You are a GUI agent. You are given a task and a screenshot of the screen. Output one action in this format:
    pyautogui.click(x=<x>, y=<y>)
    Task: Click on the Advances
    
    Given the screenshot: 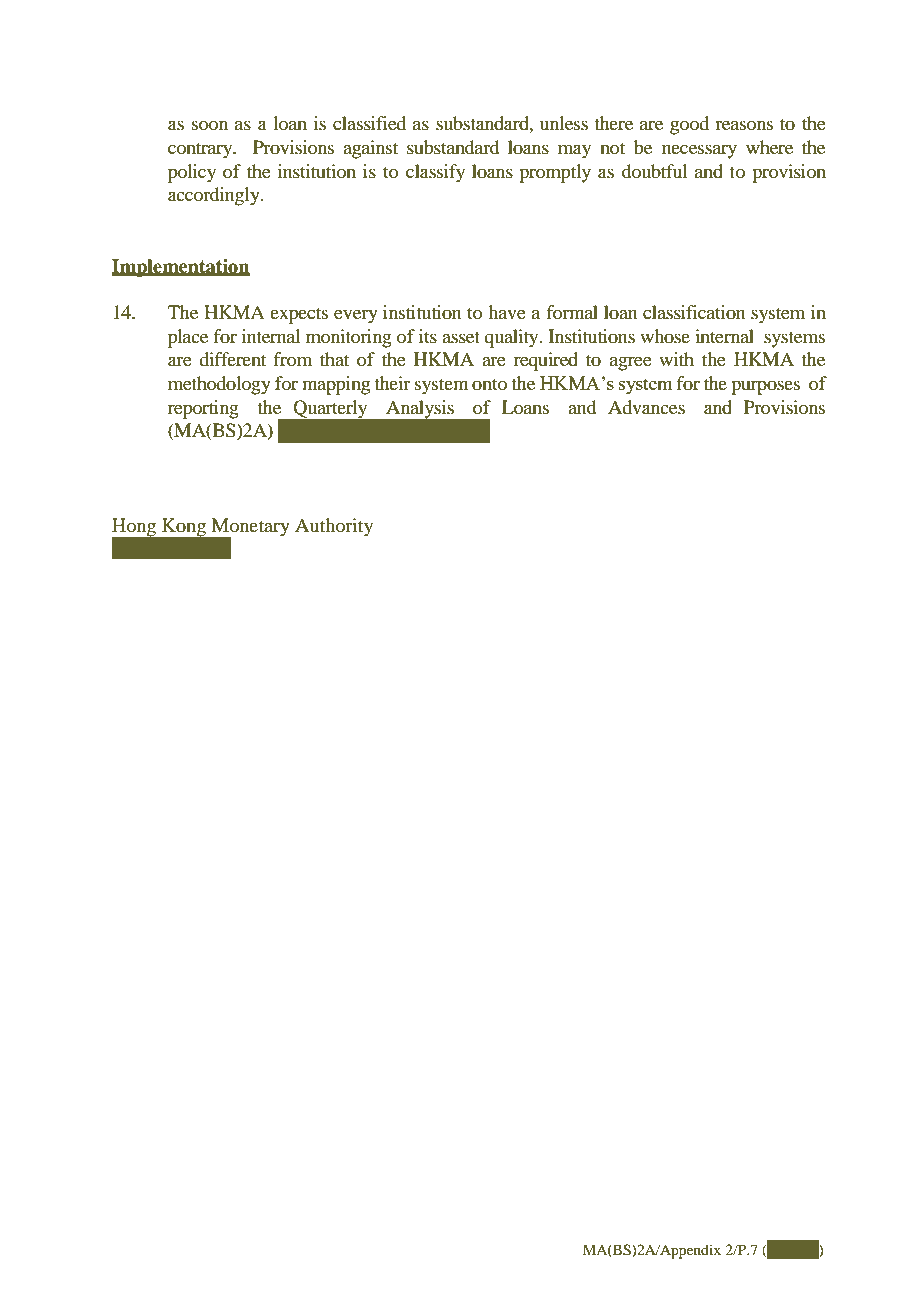 What is the action you would take?
    pyautogui.click(x=646, y=407)
